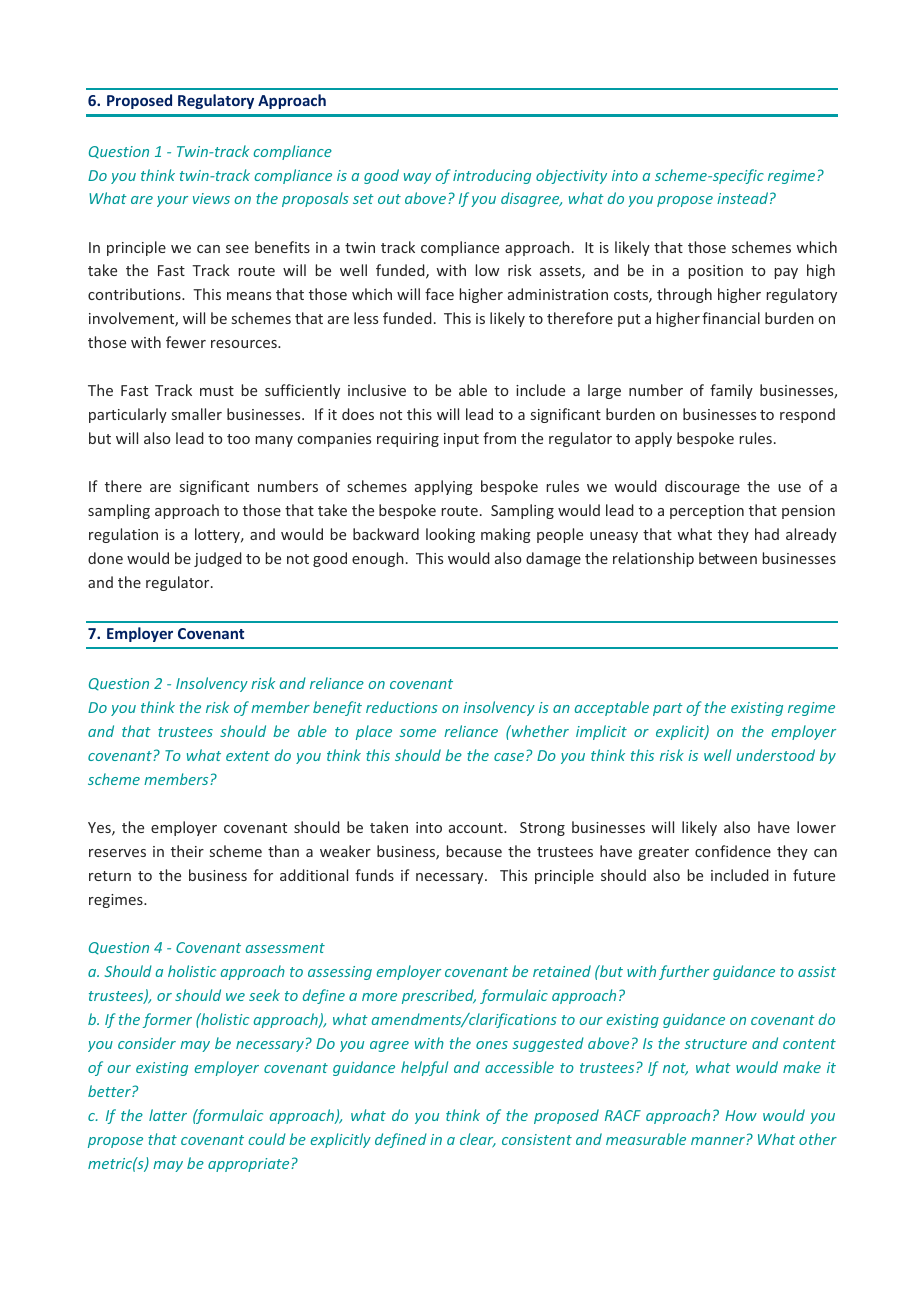  I want to click on position, so click(716, 272).
